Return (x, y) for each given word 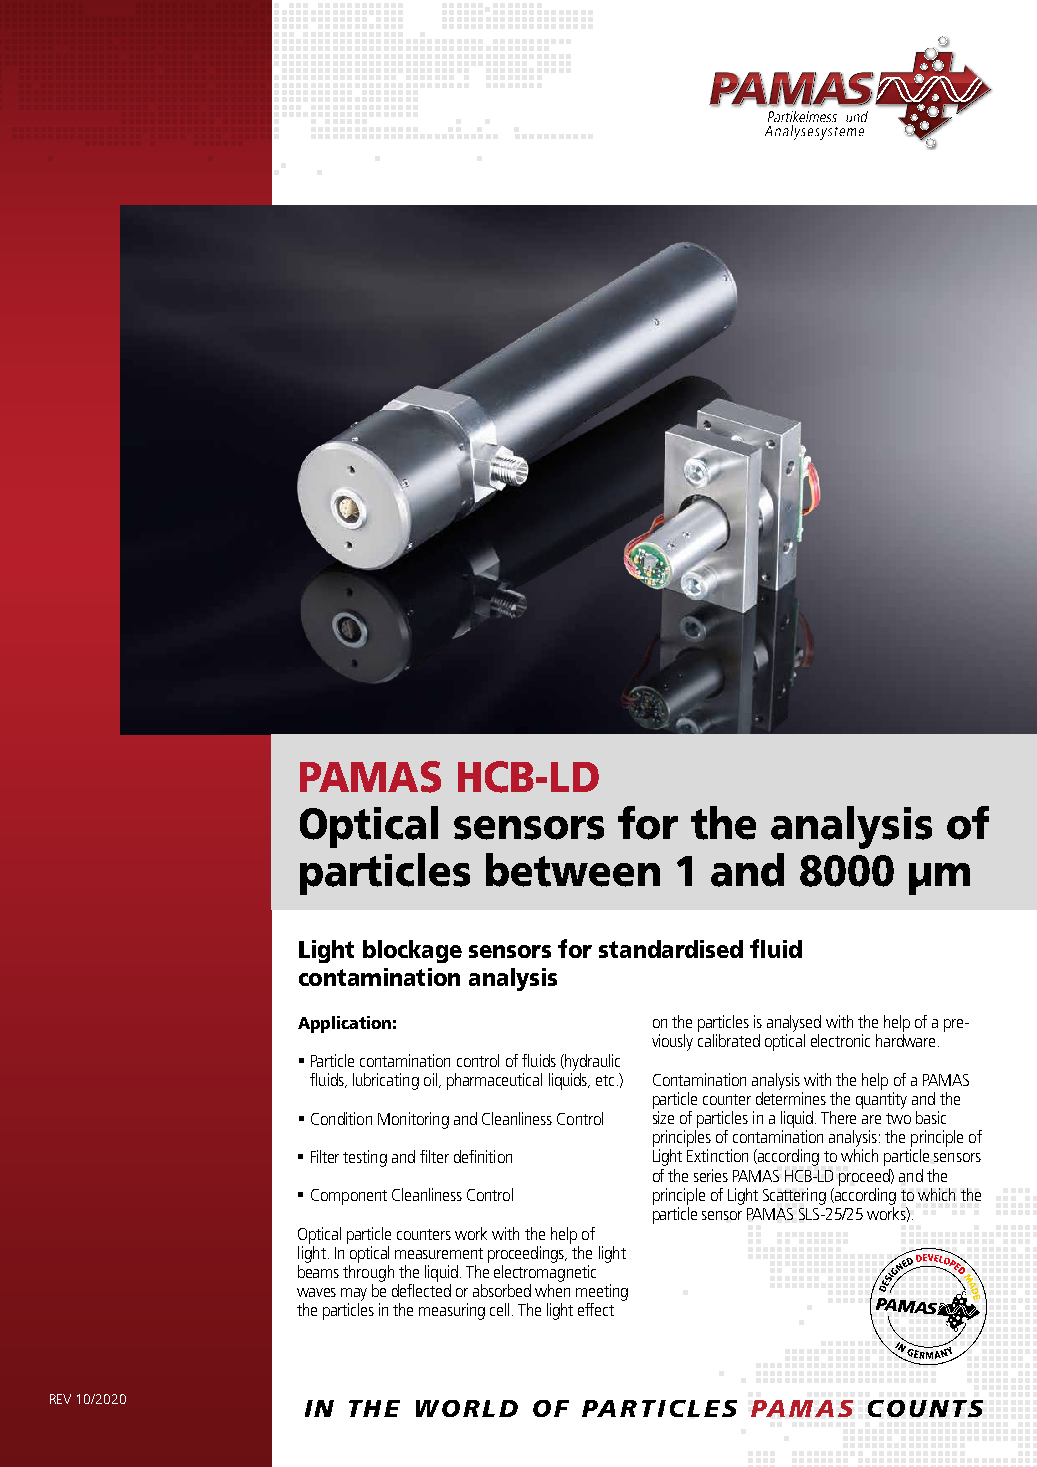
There (838, 1117)
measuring (452, 1311)
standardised (671, 949)
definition (483, 1156)
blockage (412, 951)
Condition (341, 1118)
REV (60, 1399)
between (573, 870)
